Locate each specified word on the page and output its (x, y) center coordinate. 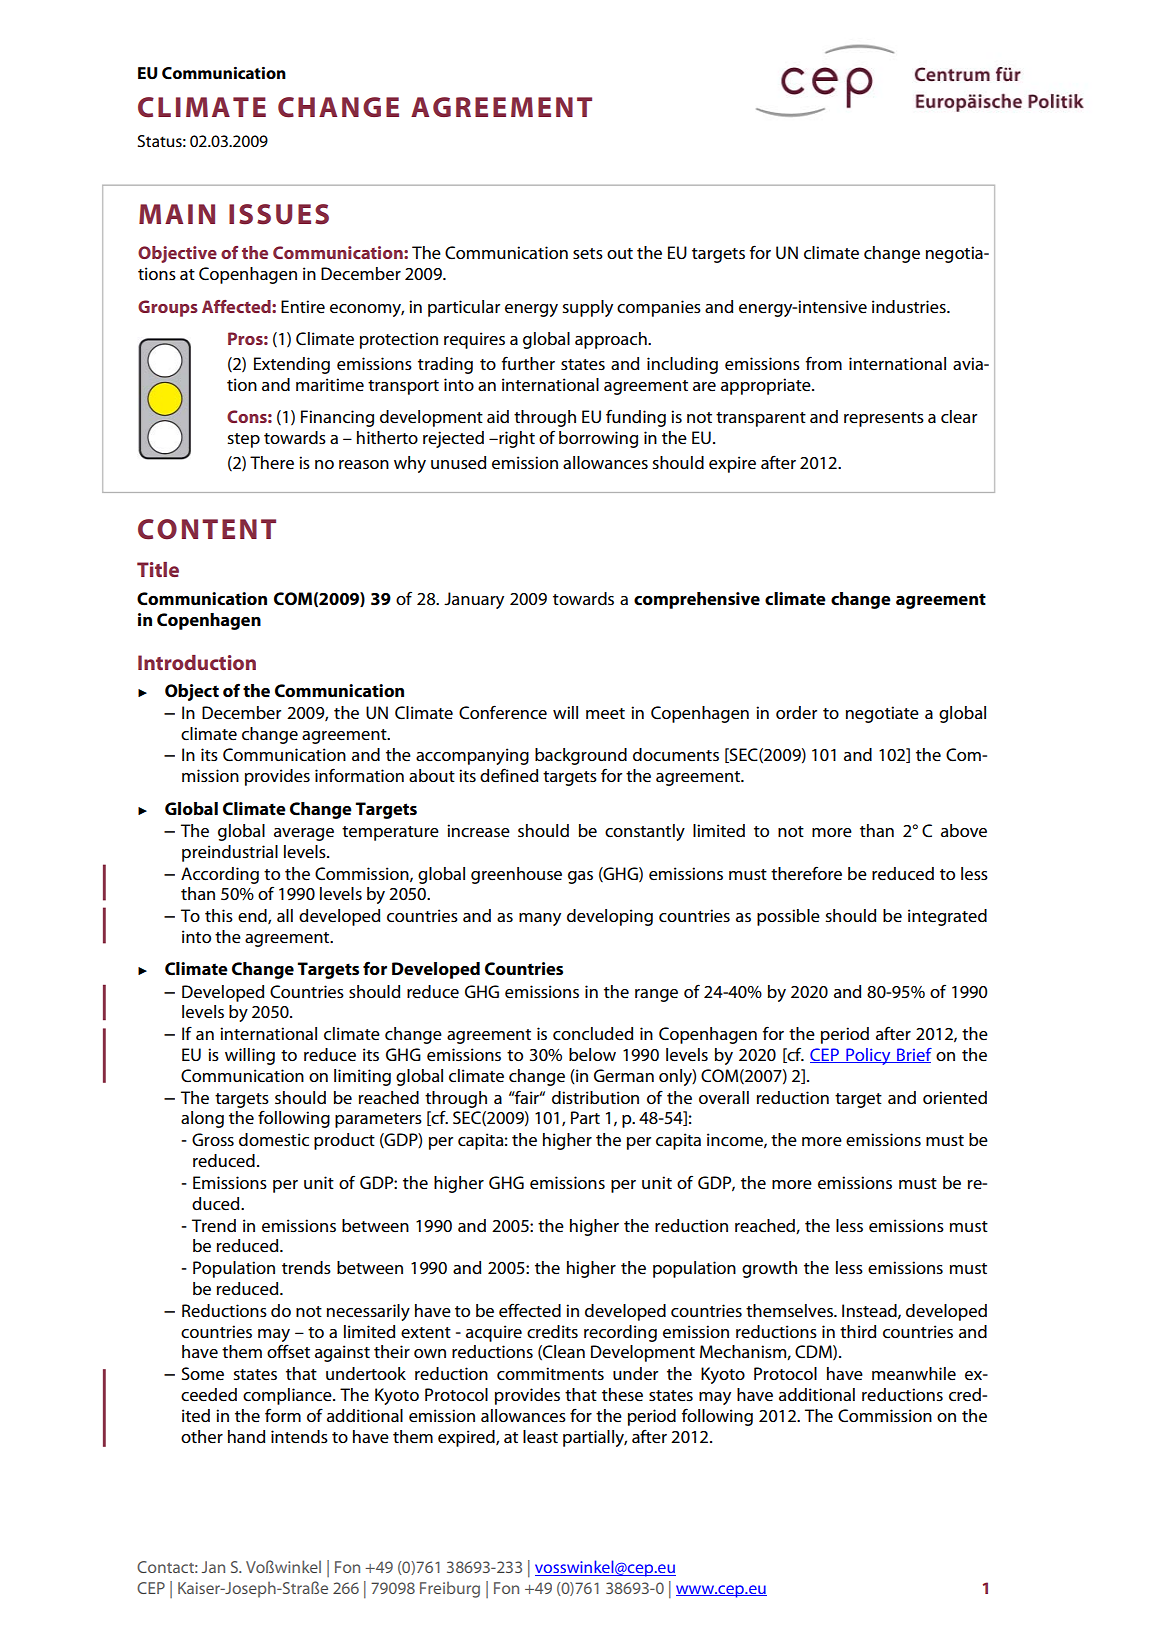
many (540, 919)
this (219, 915)
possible (788, 917)
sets (588, 253)
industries (910, 306)
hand (246, 1436)
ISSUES (279, 214)
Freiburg (450, 1589)
